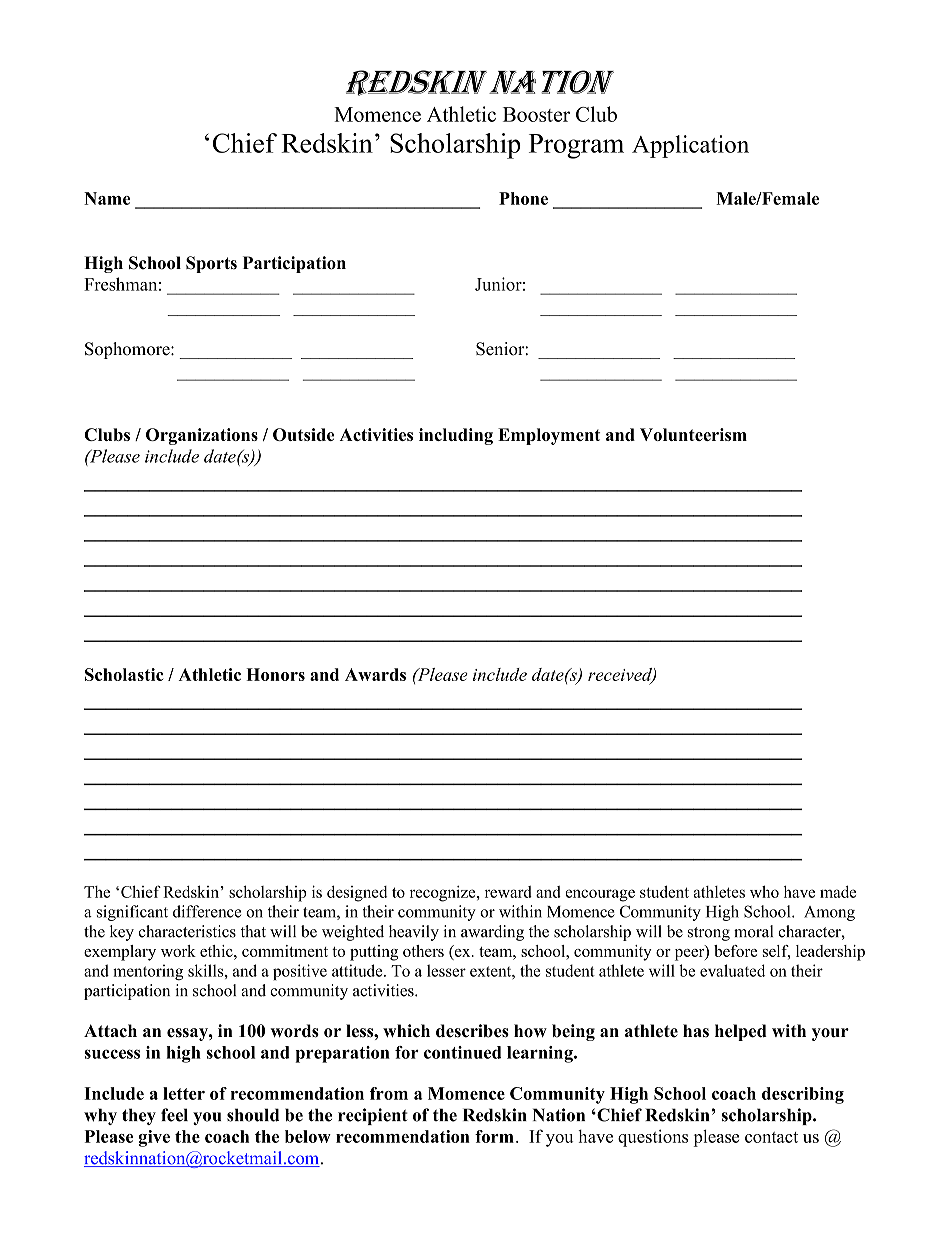  I want to click on form, so click(494, 1136).
